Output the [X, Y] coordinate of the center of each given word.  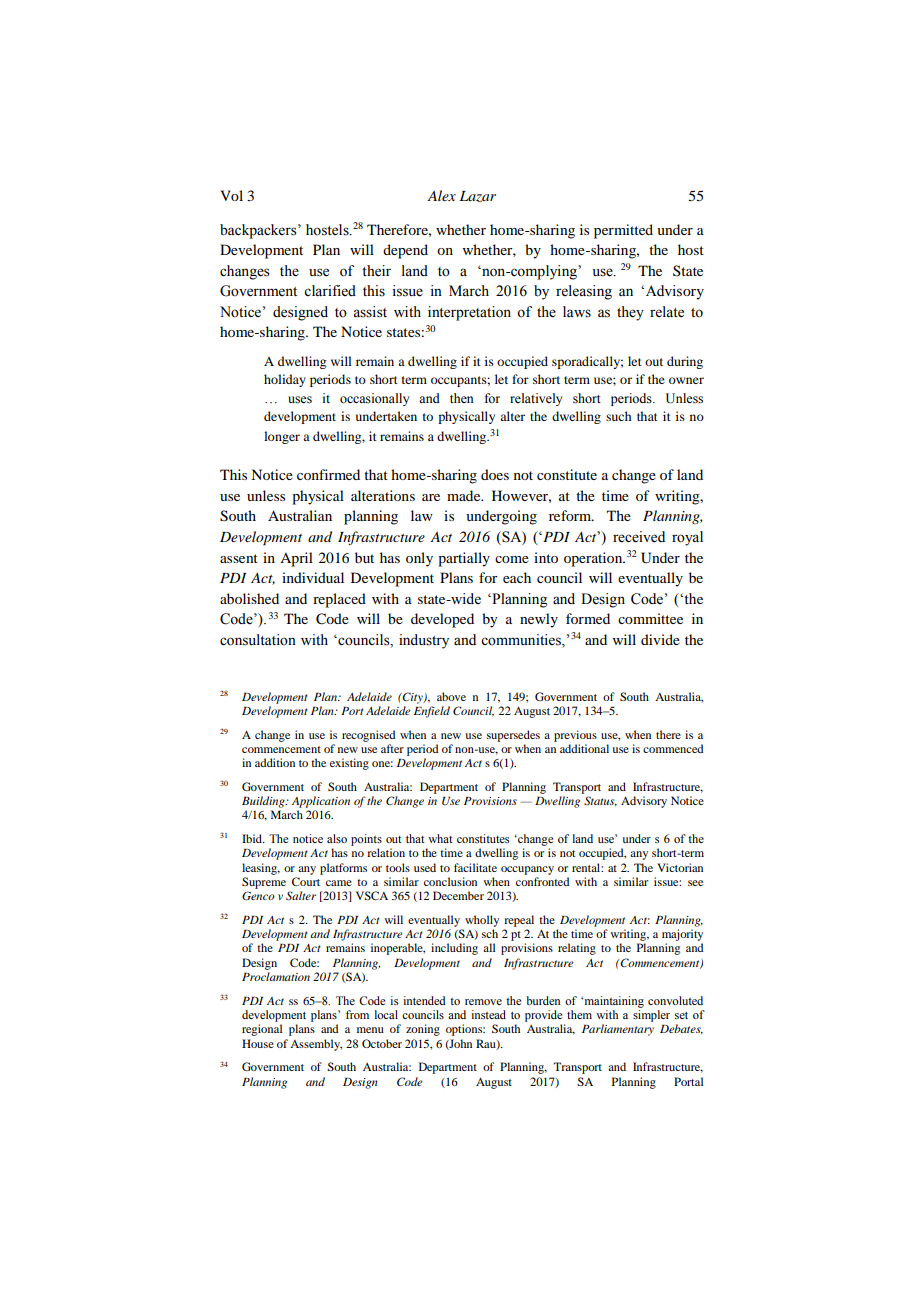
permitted [623, 231]
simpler [651, 1016]
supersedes [513, 736]
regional [262, 1030]
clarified [330, 291]
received [639, 537]
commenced [673, 748]
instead [488, 1014]
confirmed [328, 474]
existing [349, 764]
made [465, 495]
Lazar [478, 196]
